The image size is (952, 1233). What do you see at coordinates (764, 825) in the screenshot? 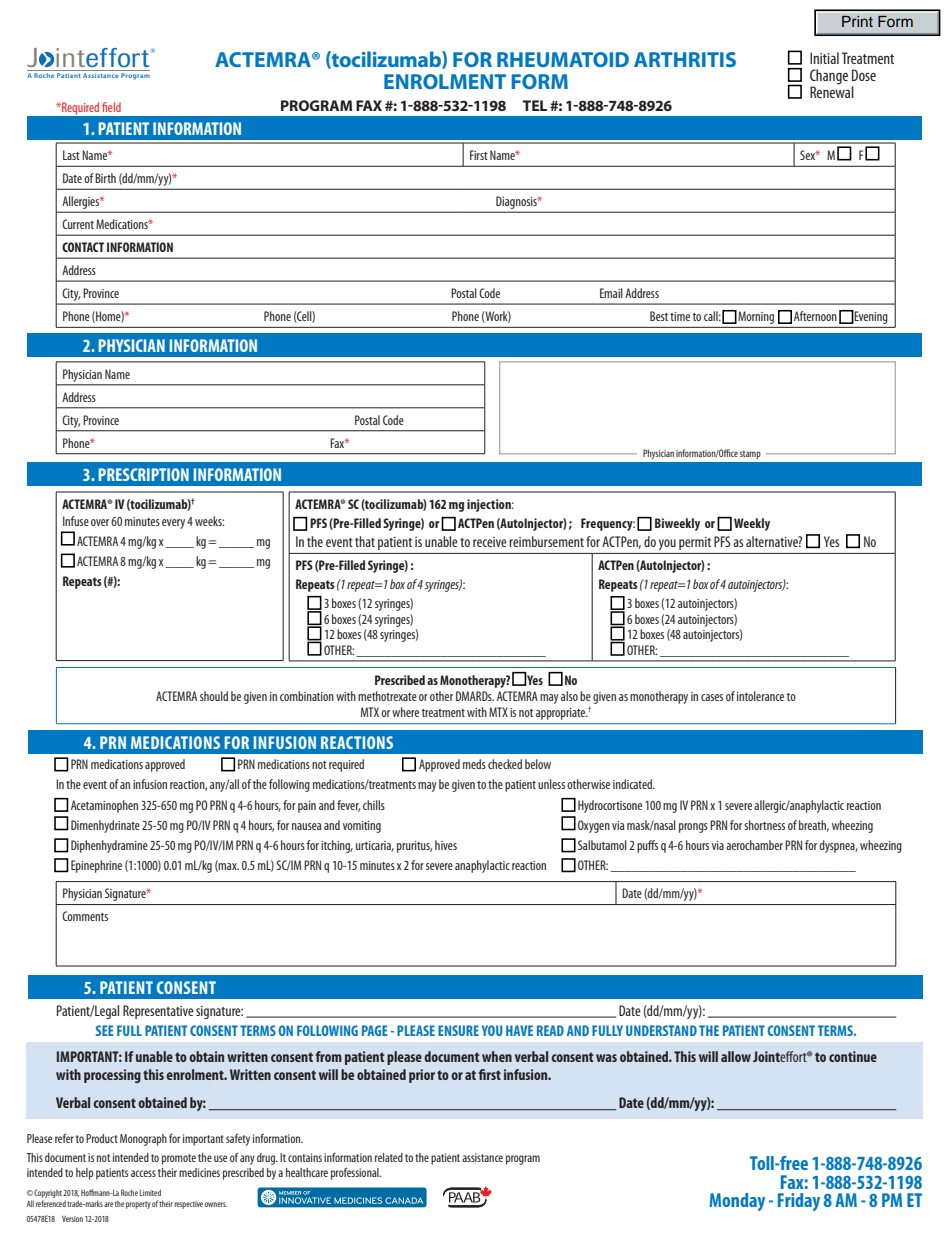
I see `shortness` at bounding box center [764, 825].
